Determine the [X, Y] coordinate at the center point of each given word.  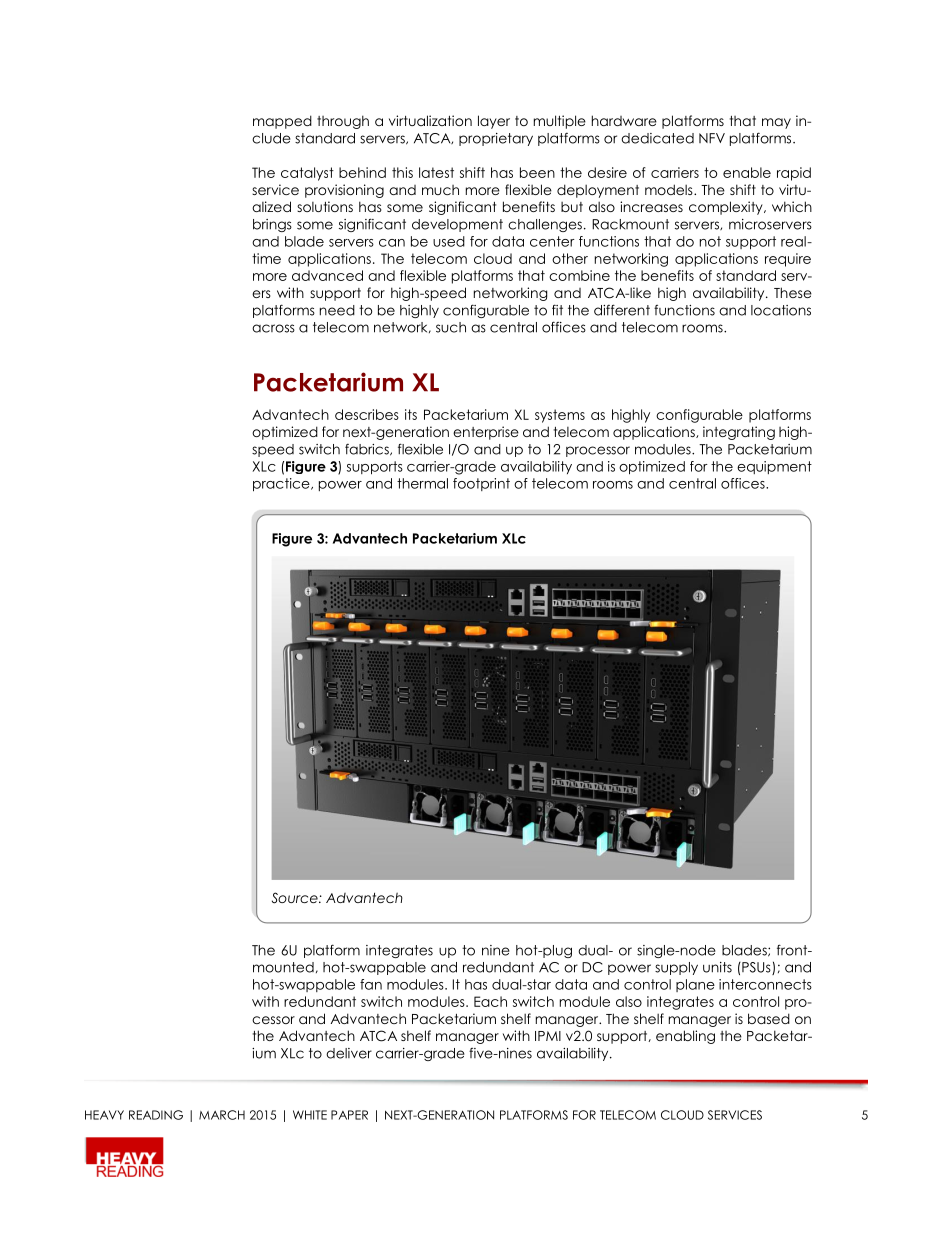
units [717, 967]
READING [156, 1115]
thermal [422, 483]
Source [296, 898]
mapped [282, 122]
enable [747, 172]
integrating [739, 433]
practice [282, 485]
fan [371, 984]
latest [436, 172]
